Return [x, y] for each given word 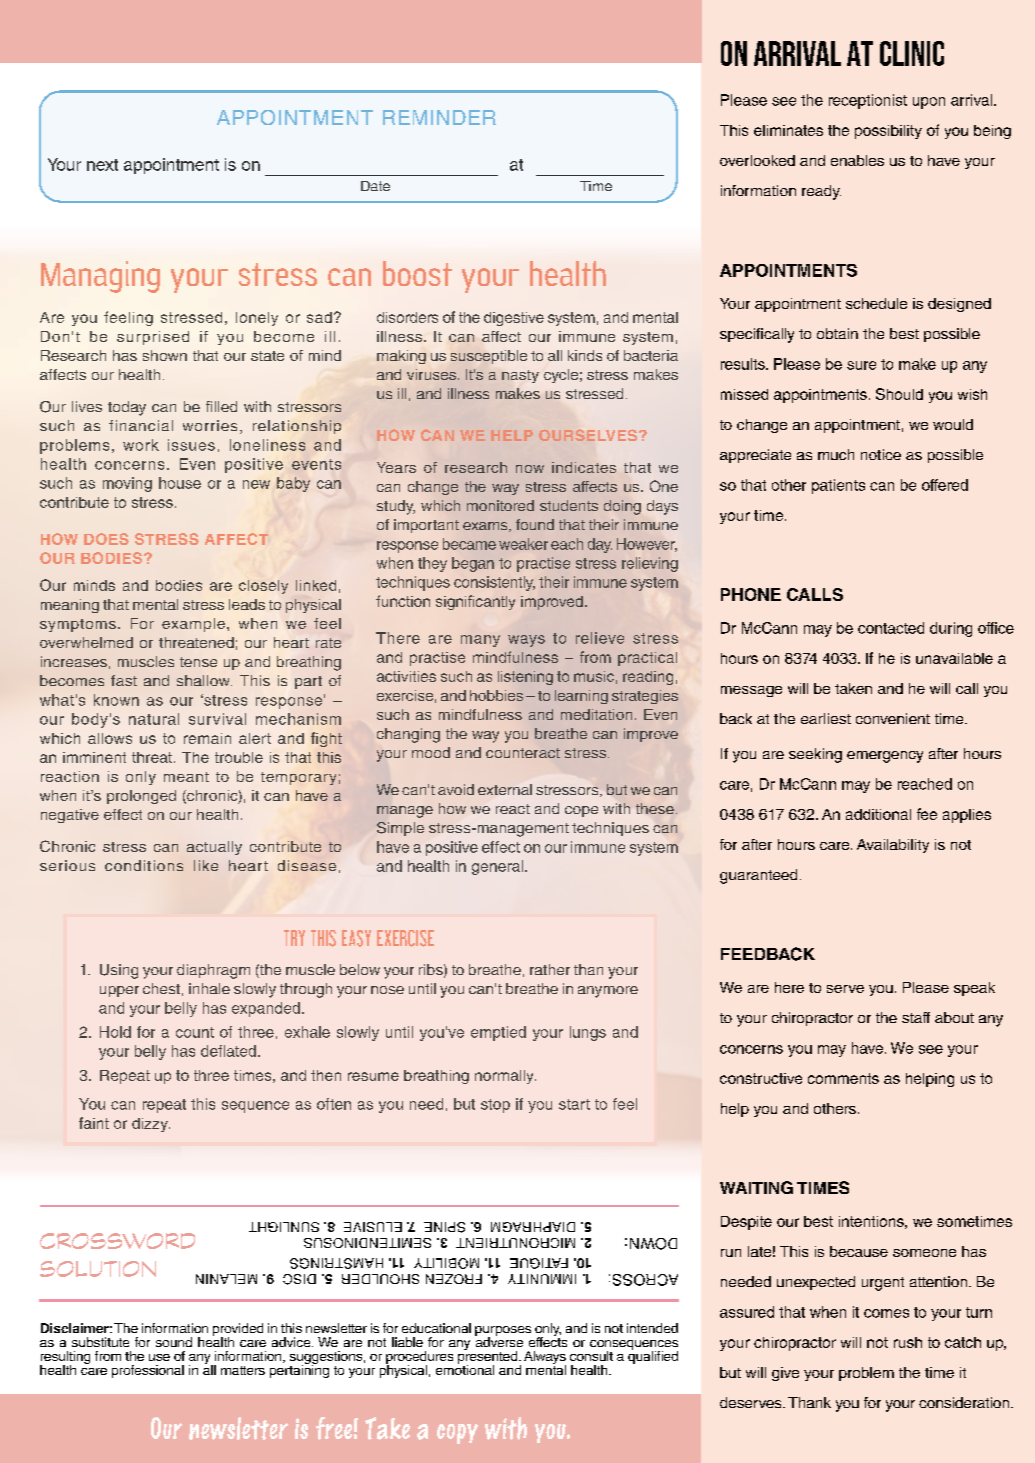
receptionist [868, 101]
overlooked [757, 160]
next [102, 165]
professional [148, 1371]
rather [550, 969]
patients [838, 486]
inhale [209, 988]
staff [916, 1017]
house [180, 483]
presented [489, 1357]
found [535, 524]
